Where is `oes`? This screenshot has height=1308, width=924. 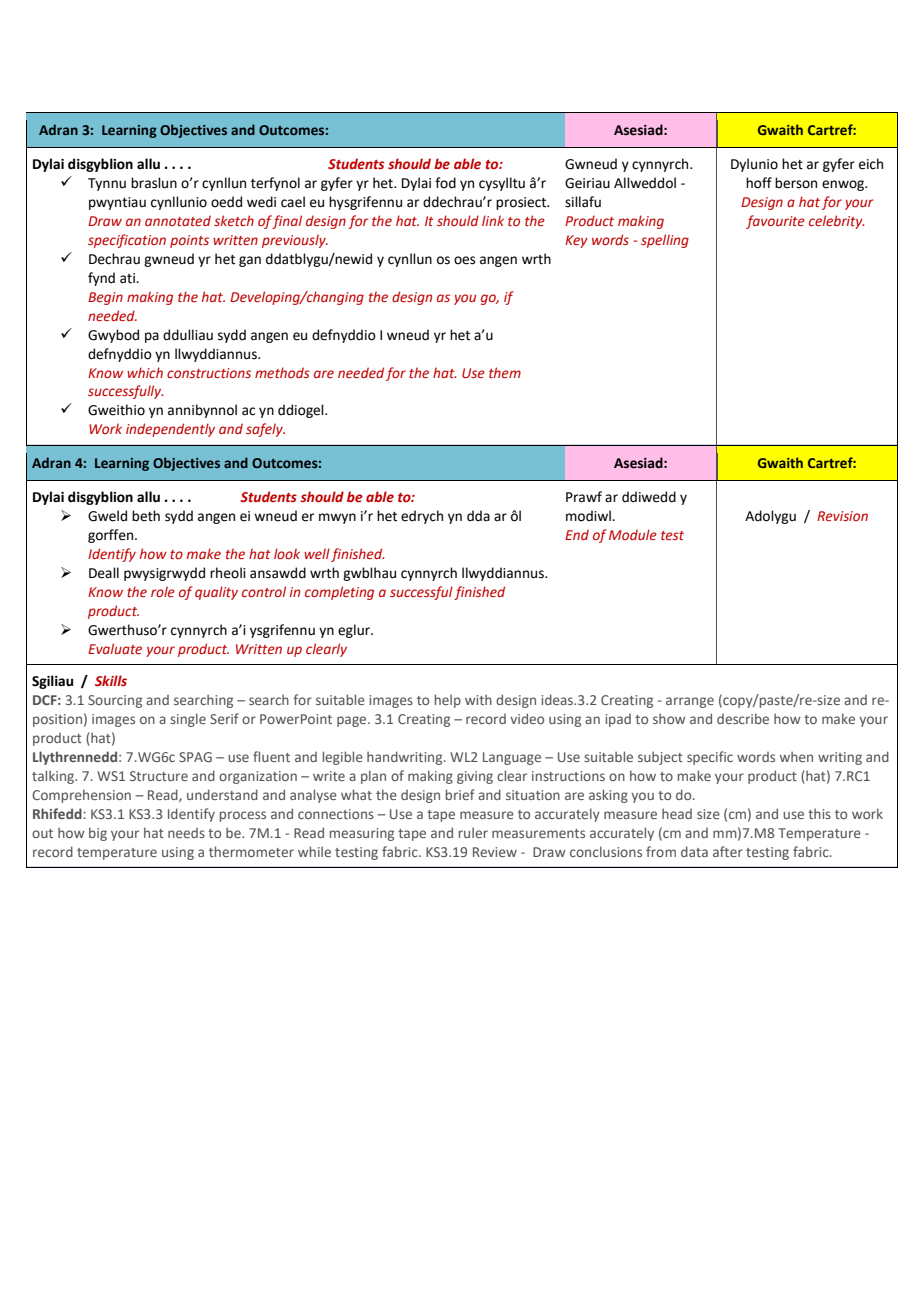 oes is located at coordinates (464, 260).
